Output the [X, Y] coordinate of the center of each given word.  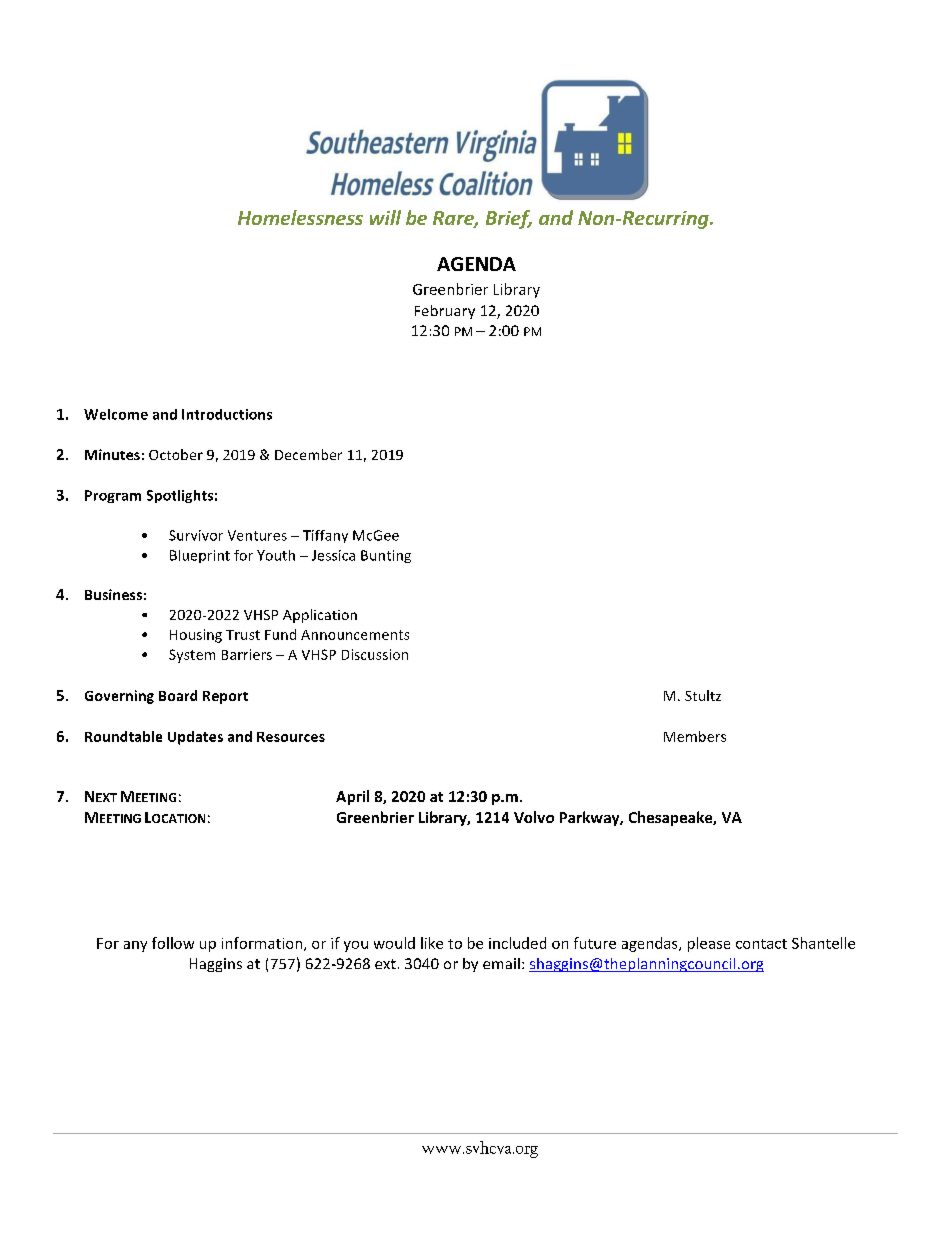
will [385, 217]
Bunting [386, 556]
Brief [509, 219]
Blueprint [200, 556]
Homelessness [300, 217]
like [432, 943]
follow [173, 943]
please [709, 944]
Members [695, 736]
